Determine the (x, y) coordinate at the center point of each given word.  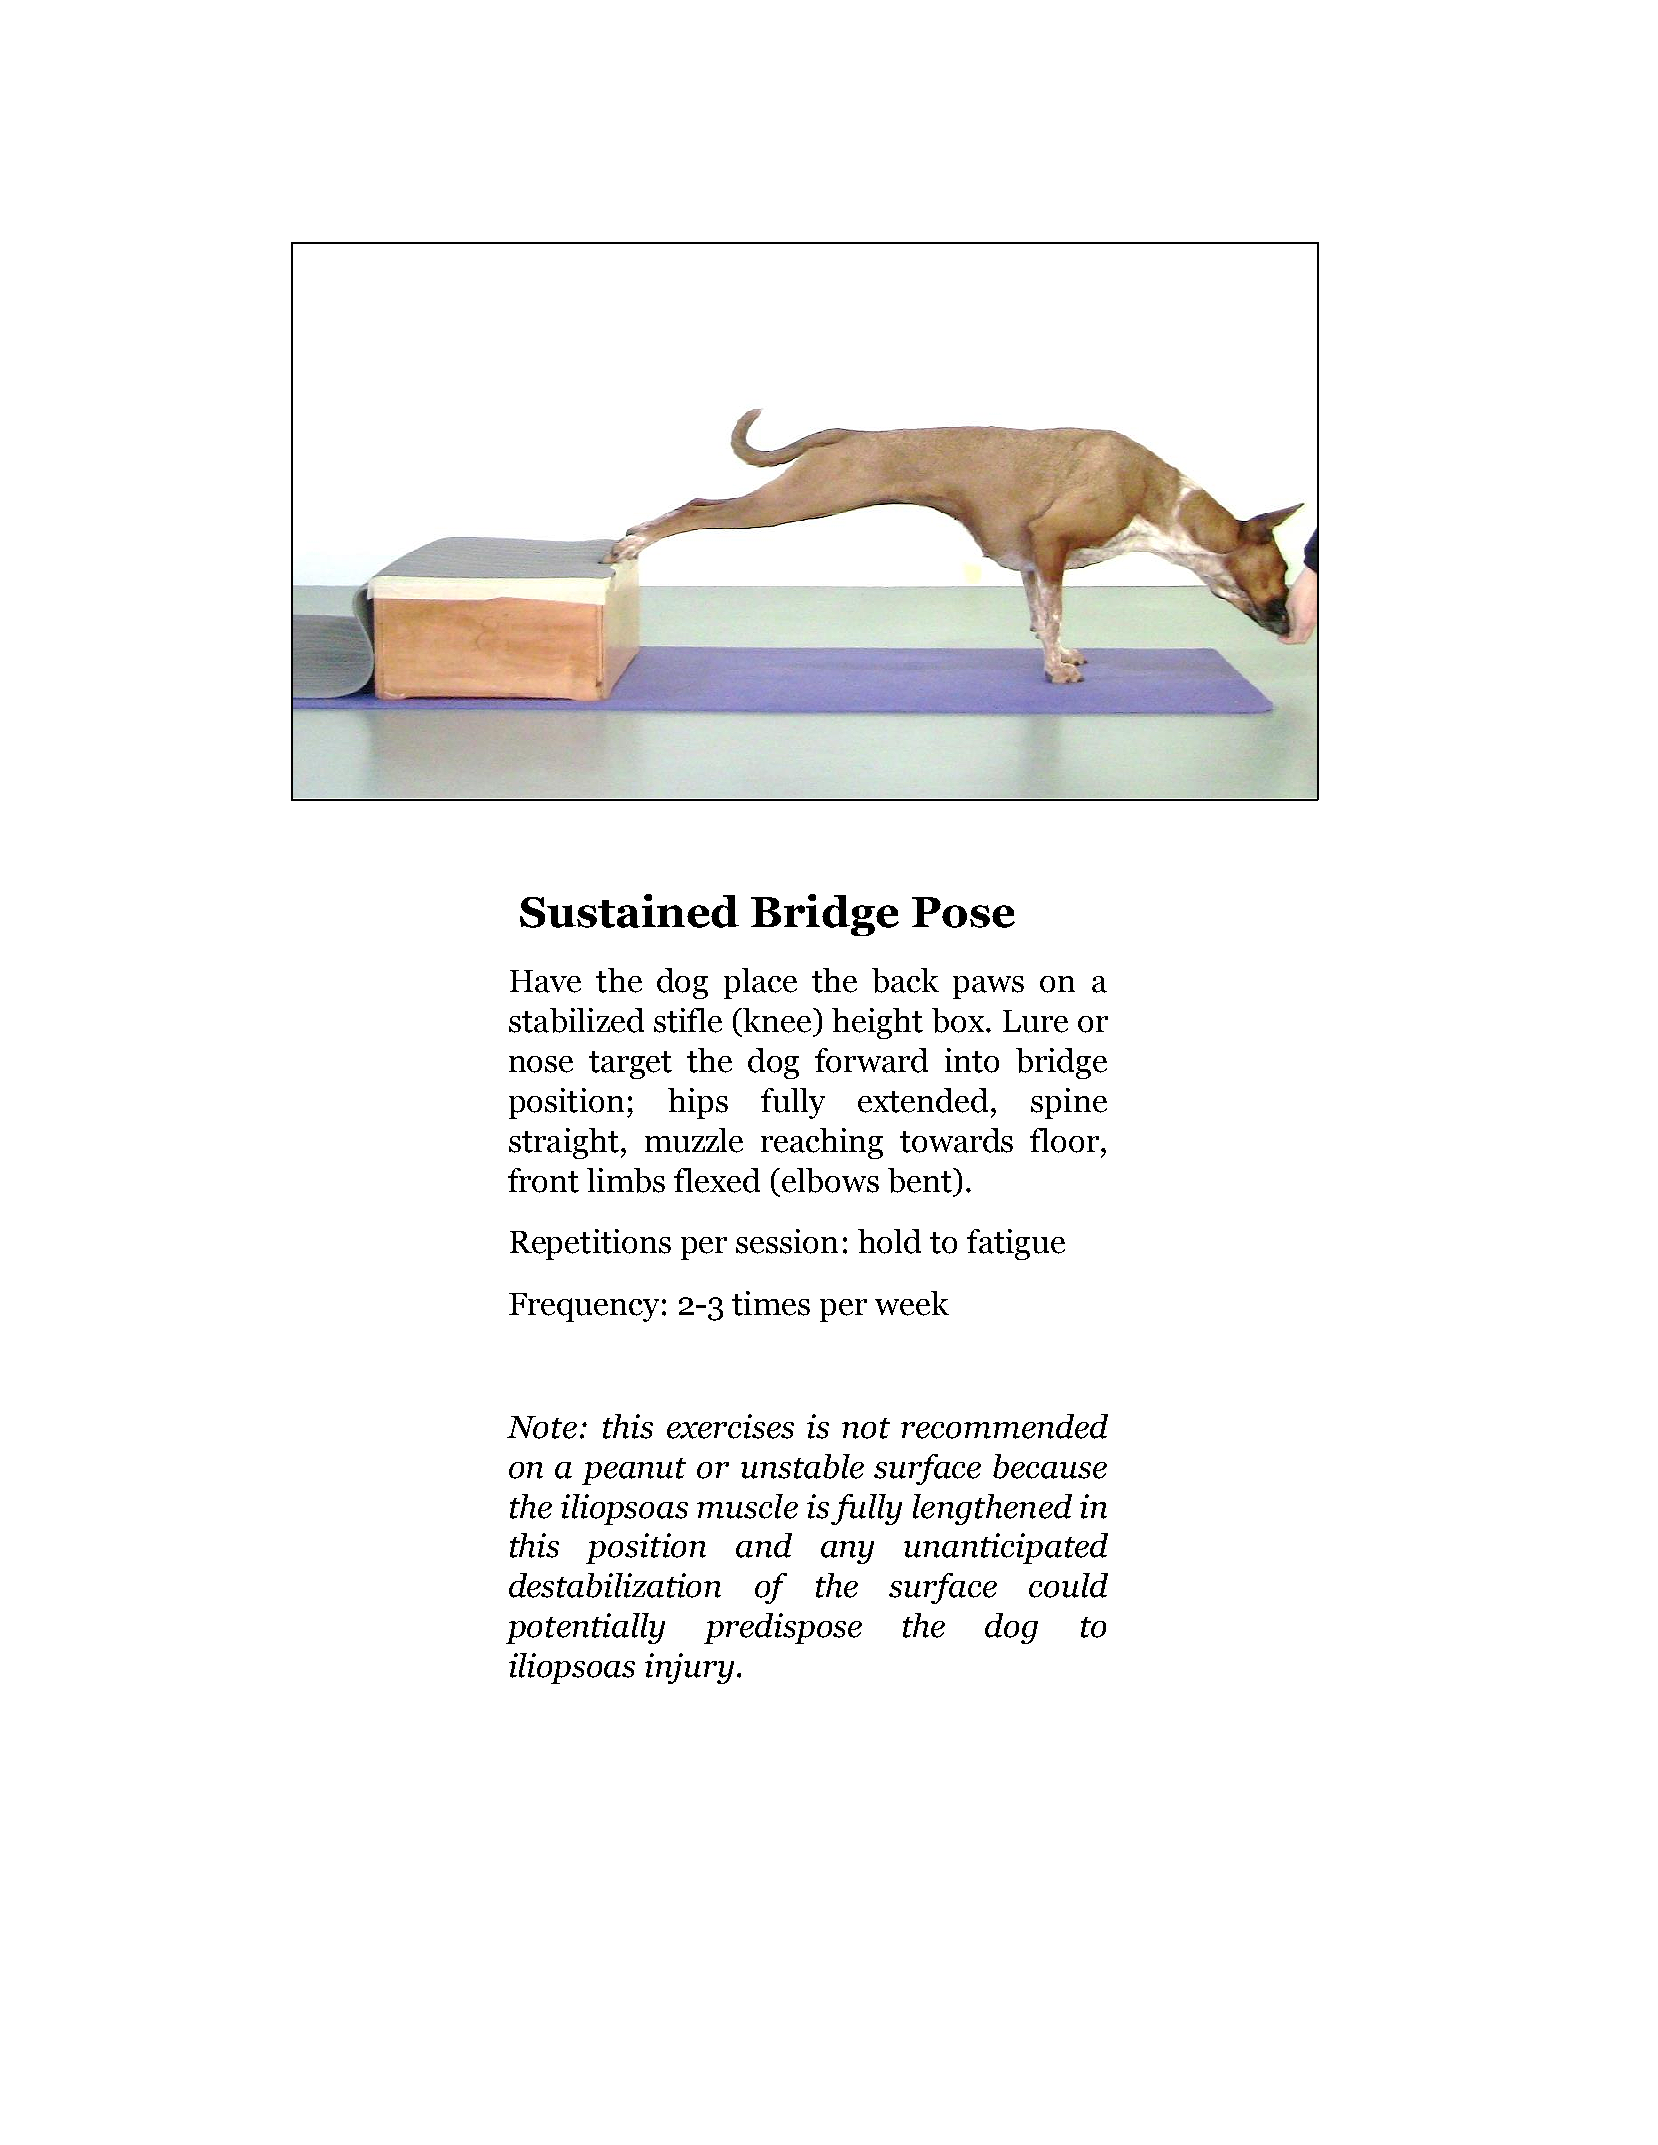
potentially (585, 1628)
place (760, 983)
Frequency (584, 1307)
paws (988, 987)
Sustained (629, 911)
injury (689, 1668)
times (771, 1303)
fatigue (1016, 1244)
